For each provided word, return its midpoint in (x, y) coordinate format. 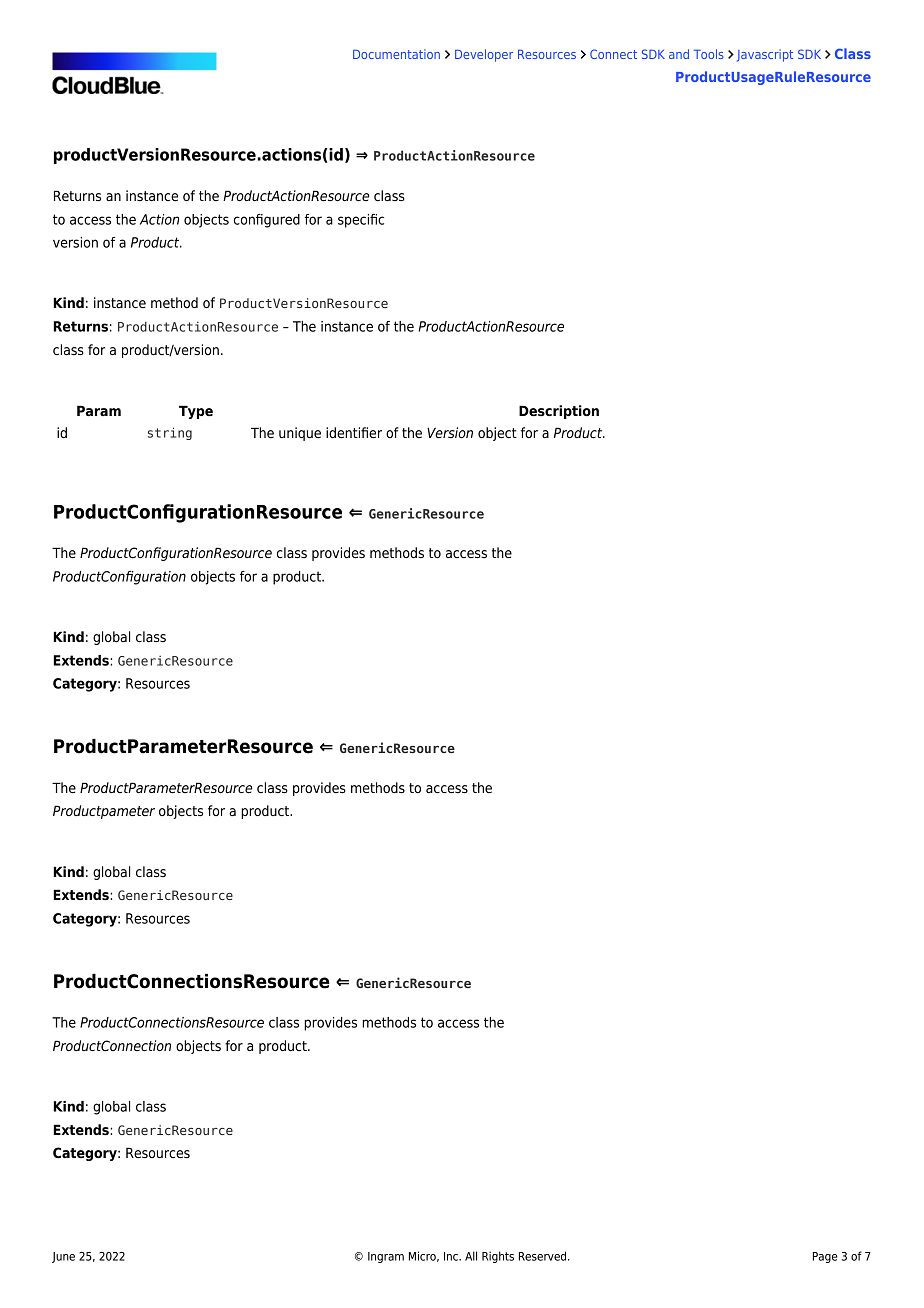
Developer (484, 55)
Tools (709, 54)
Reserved (544, 1256)
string (170, 433)
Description (559, 412)
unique (300, 434)
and (679, 54)
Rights (498, 1257)
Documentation (396, 54)
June (63, 1257)
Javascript (765, 55)
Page (825, 1257)
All (471, 1256)
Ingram (386, 1257)
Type (196, 412)
